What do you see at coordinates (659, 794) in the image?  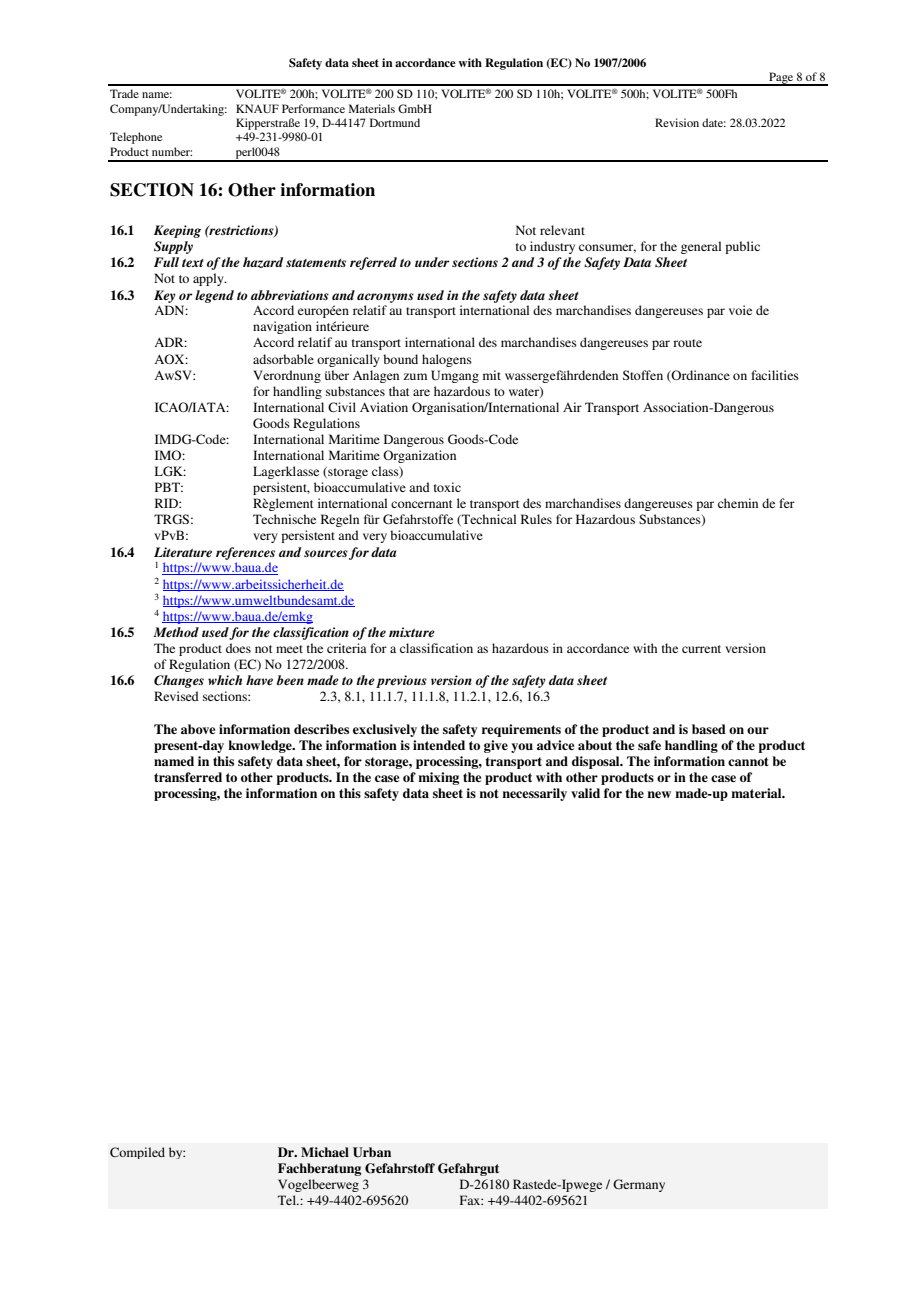 I see `new` at bounding box center [659, 794].
